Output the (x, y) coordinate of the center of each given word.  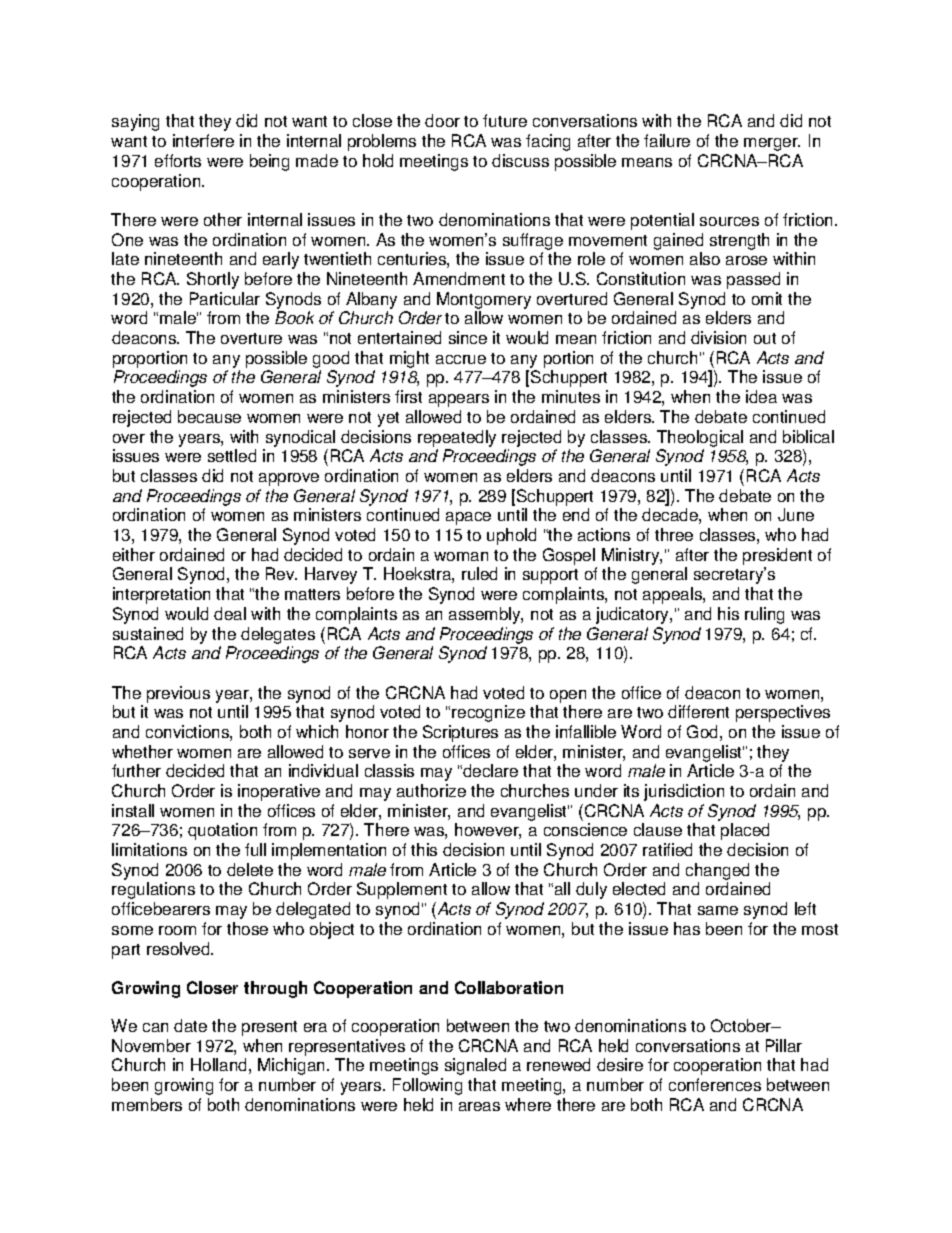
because (209, 416)
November (151, 1045)
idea (761, 396)
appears (459, 400)
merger (772, 144)
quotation (222, 831)
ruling (764, 615)
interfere (203, 140)
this (424, 849)
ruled (479, 573)
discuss (520, 160)
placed (745, 831)
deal (230, 613)
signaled (475, 1066)
